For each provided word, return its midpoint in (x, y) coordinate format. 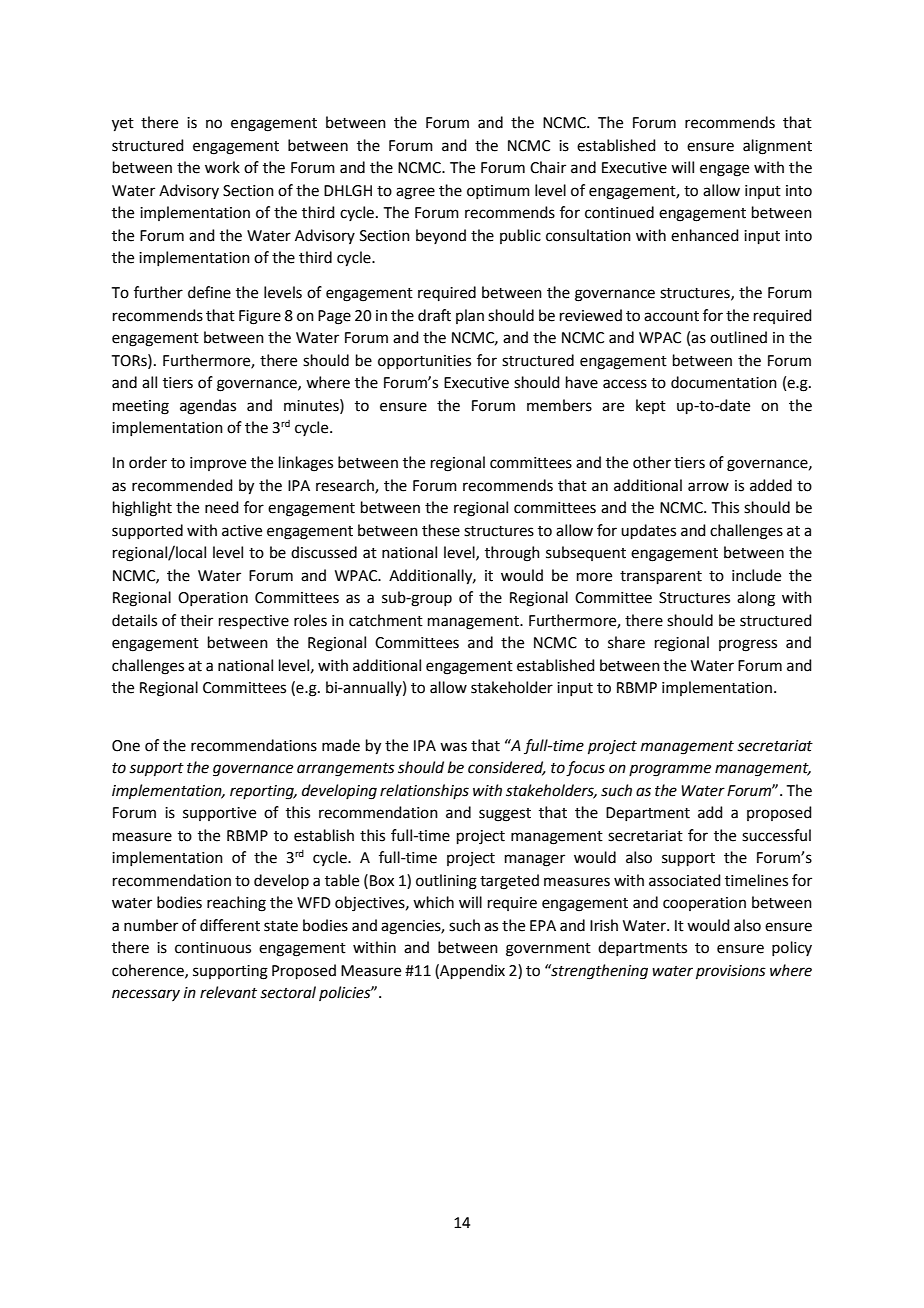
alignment (777, 147)
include (756, 575)
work (222, 167)
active (242, 531)
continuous (213, 948)
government (548, 950)
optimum (498, 192)
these (441, 530)
